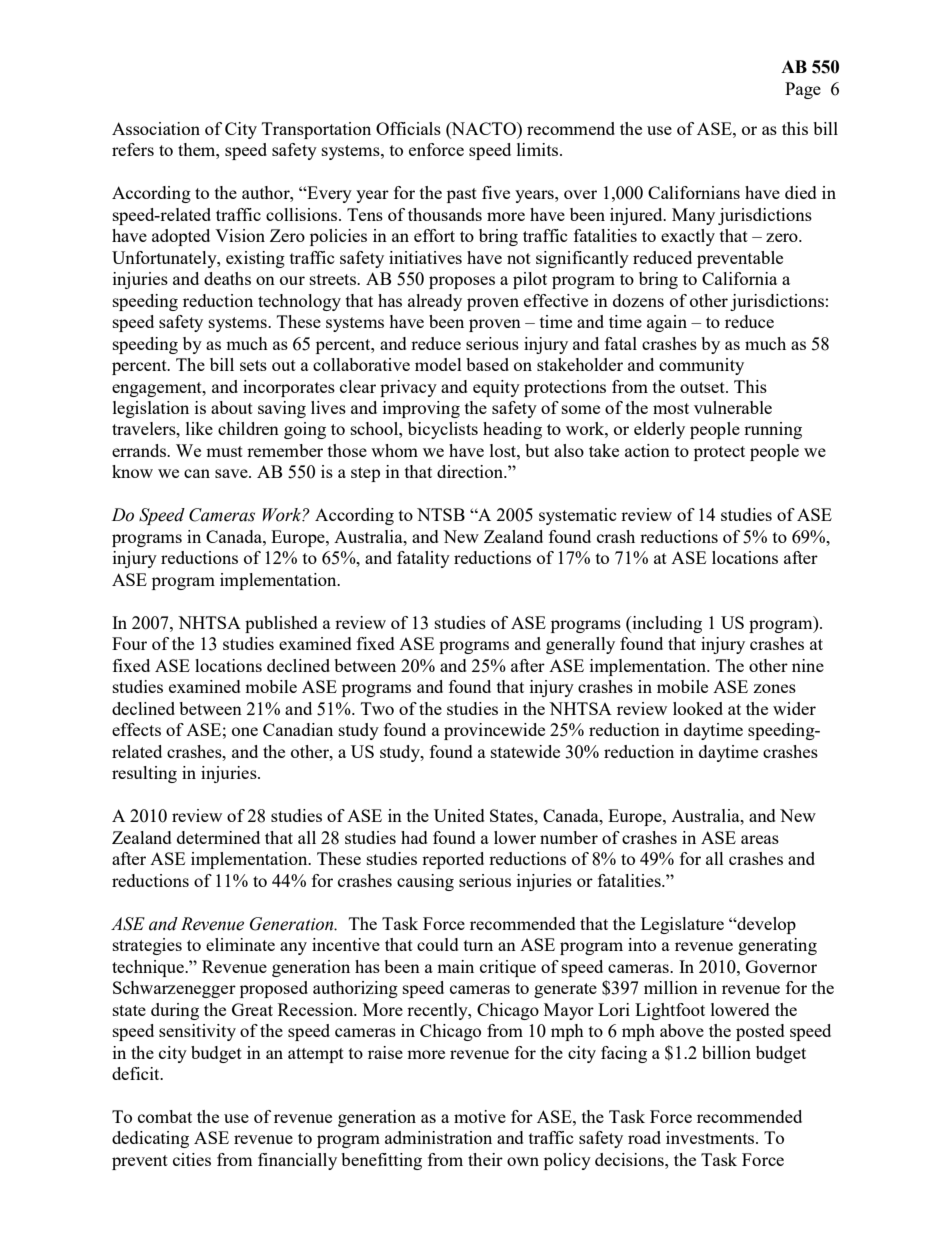  What do you see at coordinates (408, 128) in the screenshot?
I see `Officials` at bounding box center [408, 128].
